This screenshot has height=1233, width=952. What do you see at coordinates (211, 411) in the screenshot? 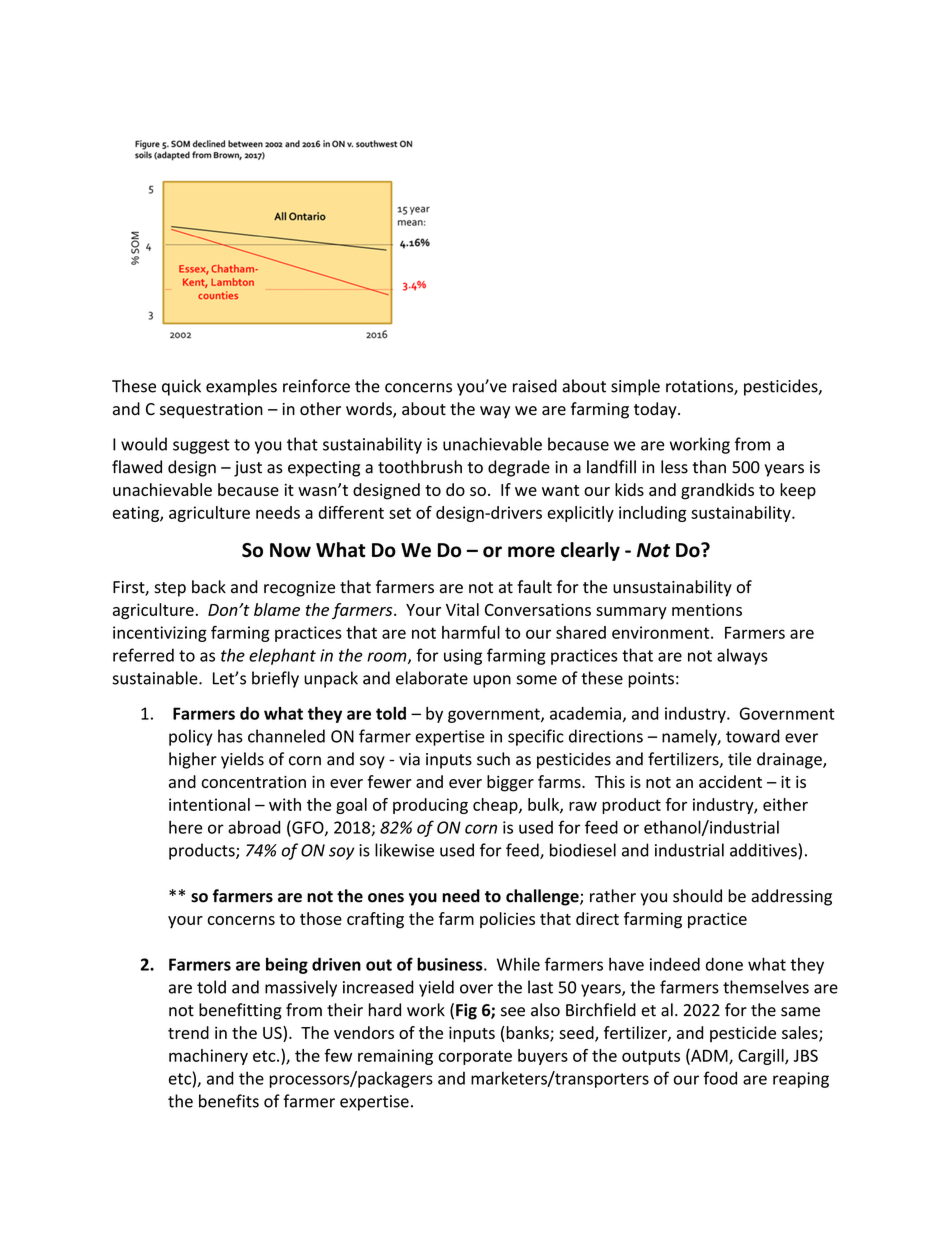
I see `sequestration` at bounding box center [211, 411].
